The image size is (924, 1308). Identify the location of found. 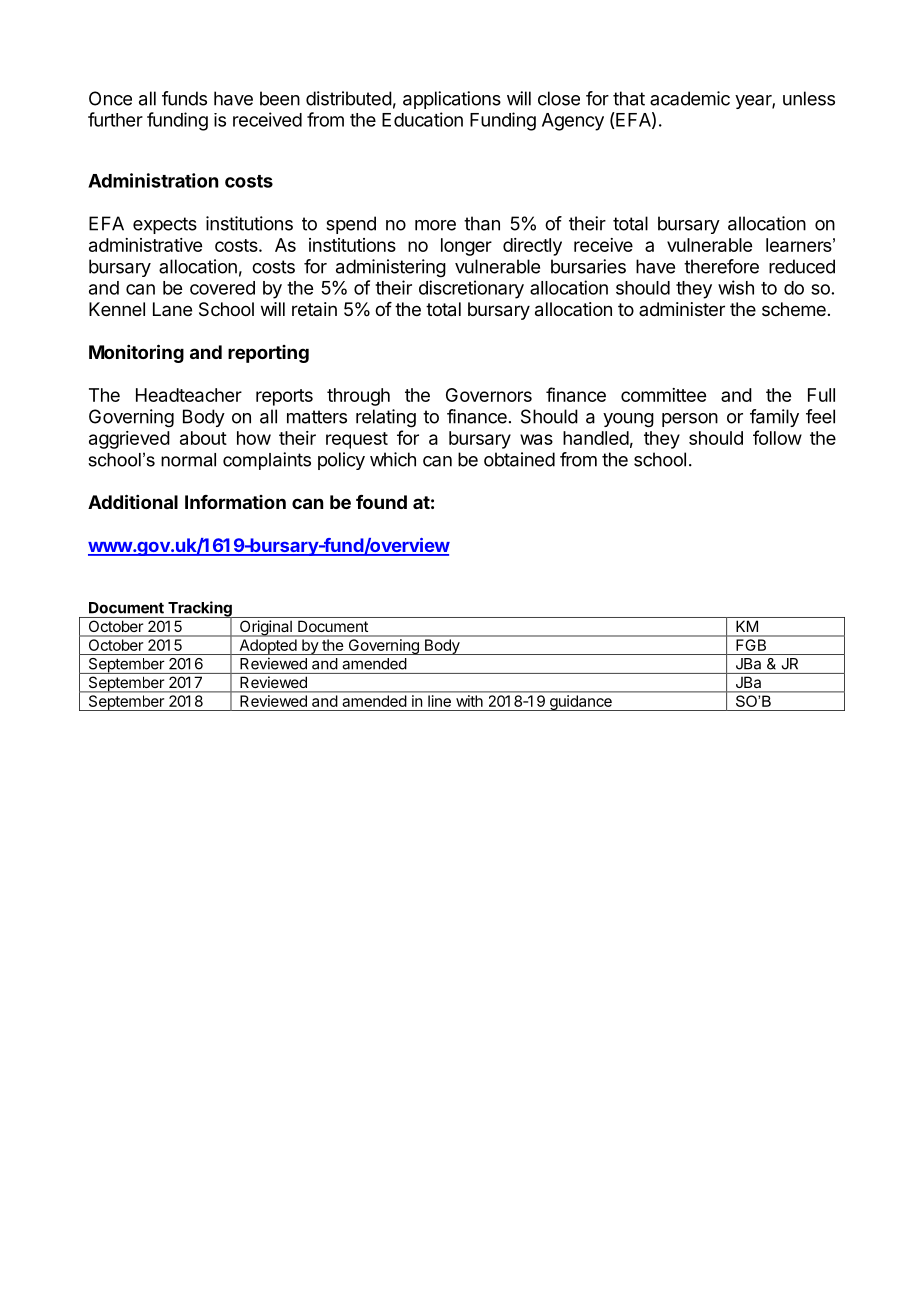
(381, 502).
